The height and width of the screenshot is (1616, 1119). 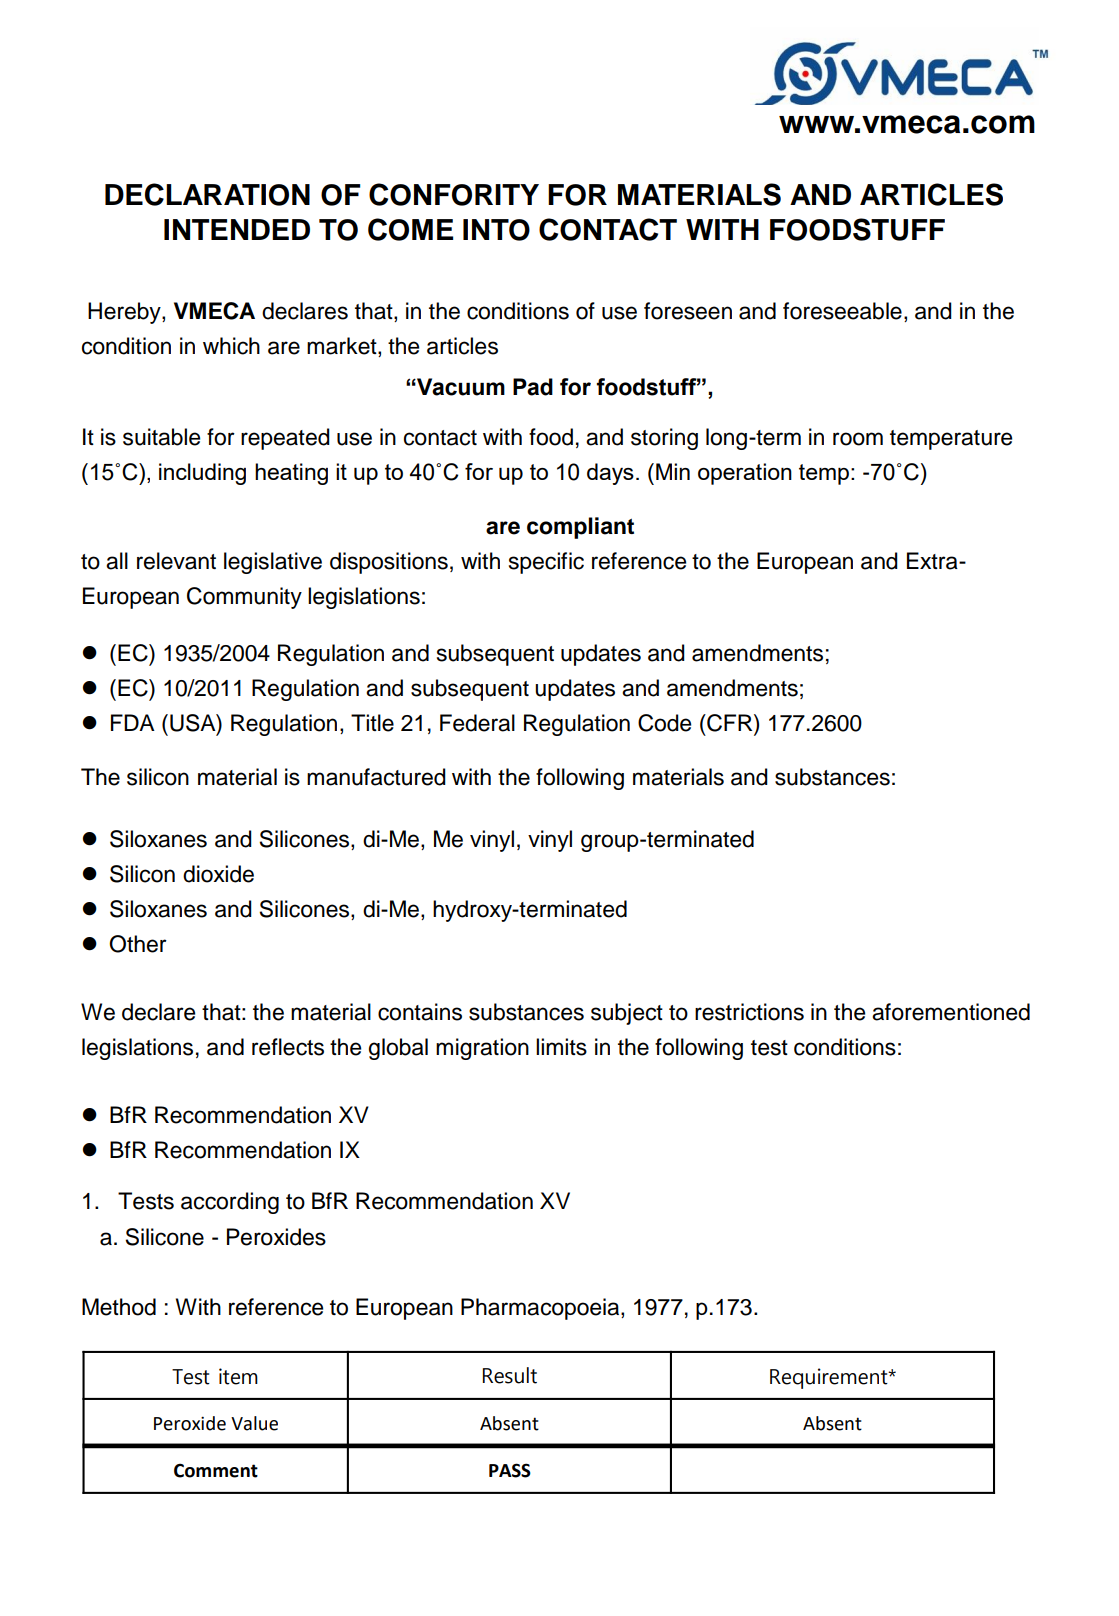 I want to click on foreseeable, so click(x=842, y=311).
